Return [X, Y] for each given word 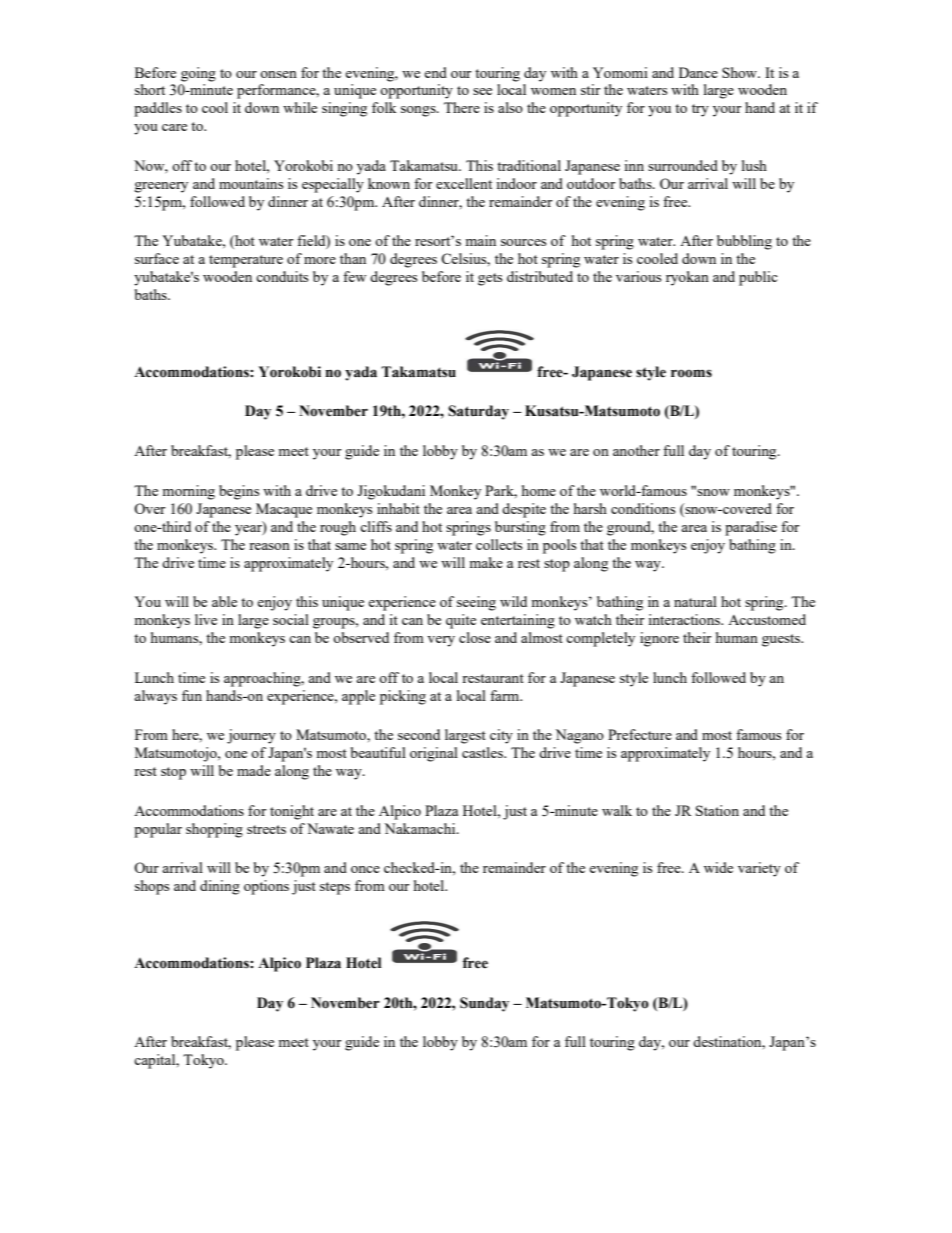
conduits [282, 276]
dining [220, 887]
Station [717, 810]
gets [490, 279]
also [510, 107]
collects [499, 544]
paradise [751, 528]
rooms [691, 373]
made [254, 770]
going [198, 74]
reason [269, 546]
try [700, 110]
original [434, 754]
